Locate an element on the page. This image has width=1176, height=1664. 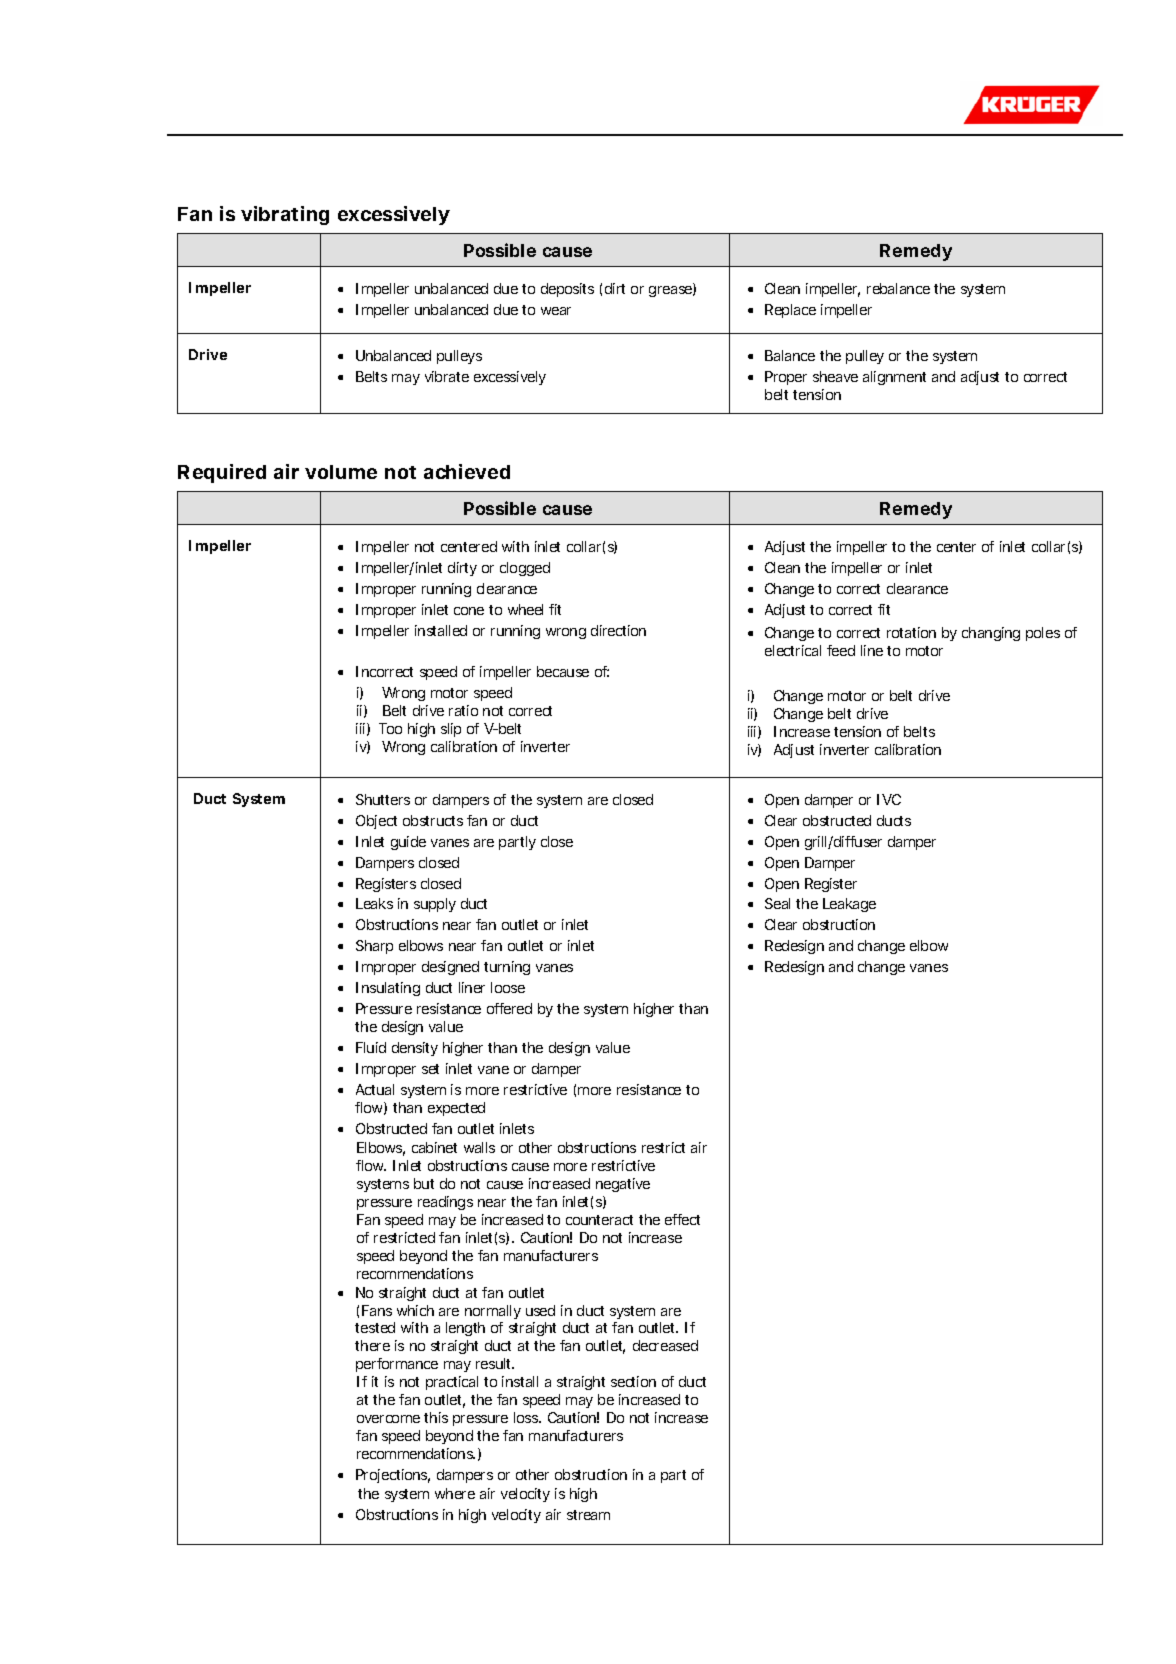
vibrating is located at coordinates (285, 215).
